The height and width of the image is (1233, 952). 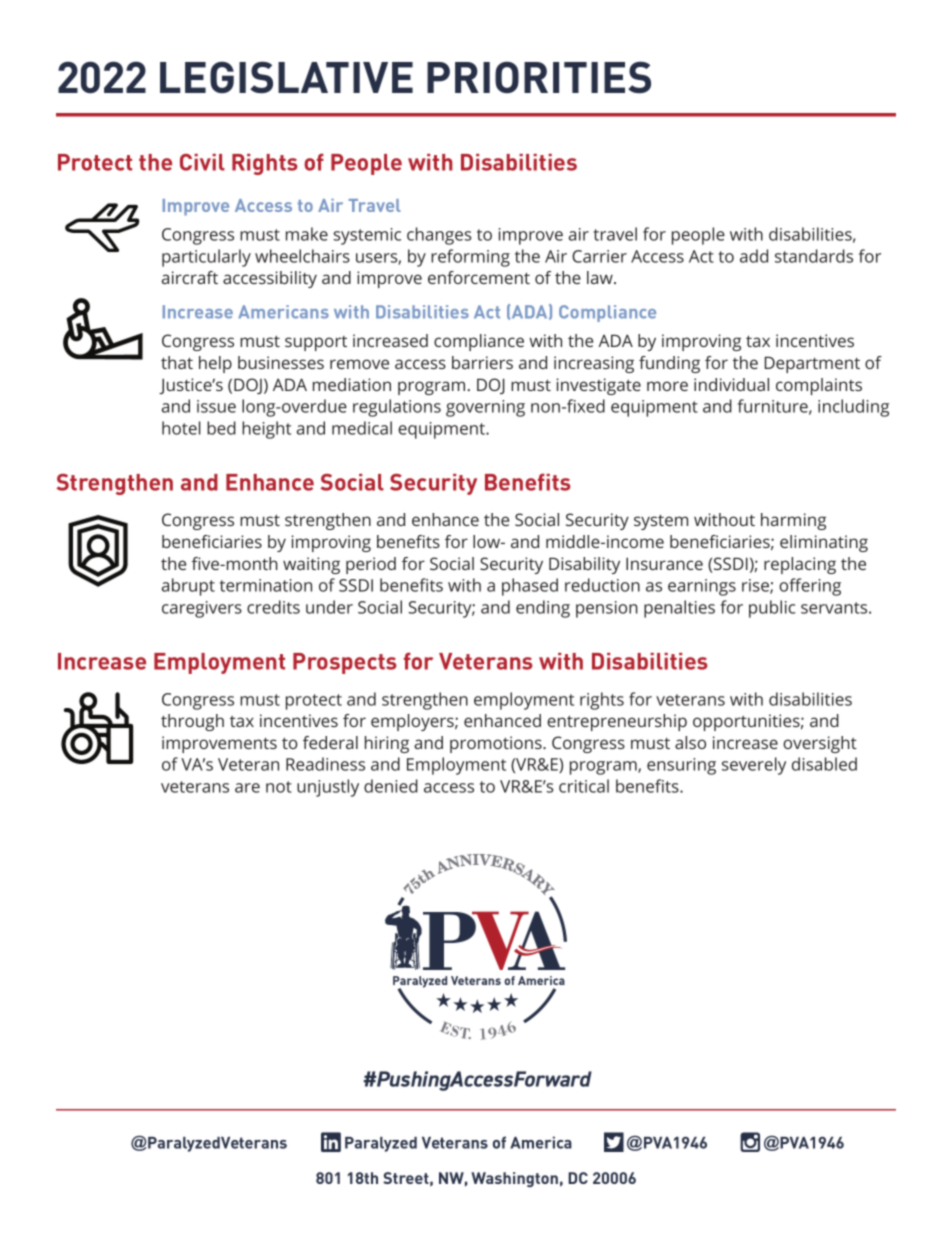 What do you see at coordinates (286, 77) in the image?
I see `LEGISLATIVE` at bounding box center [286, 77].
